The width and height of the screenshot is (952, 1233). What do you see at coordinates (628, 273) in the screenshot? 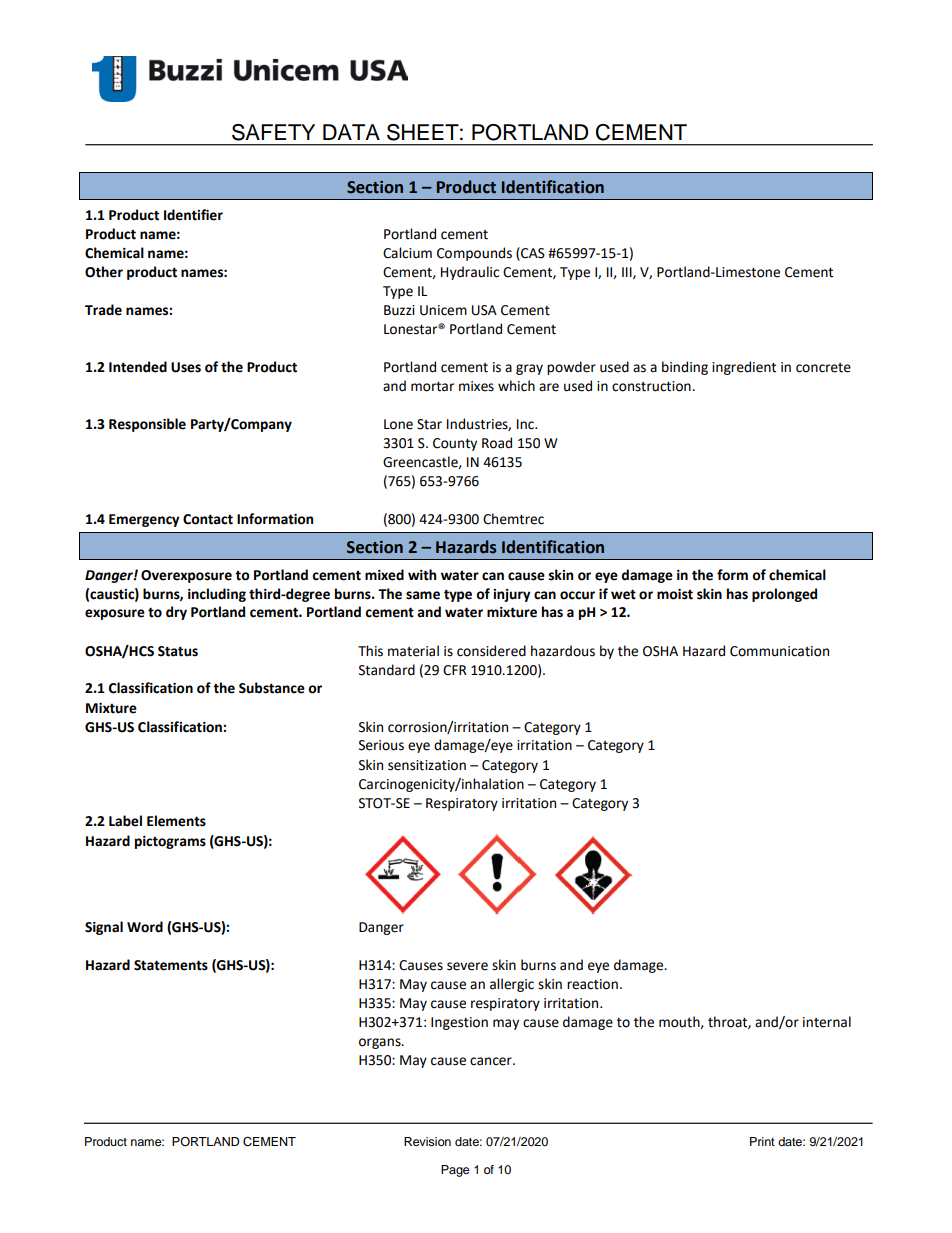
I see `III` at bounding box center [628, 273].
